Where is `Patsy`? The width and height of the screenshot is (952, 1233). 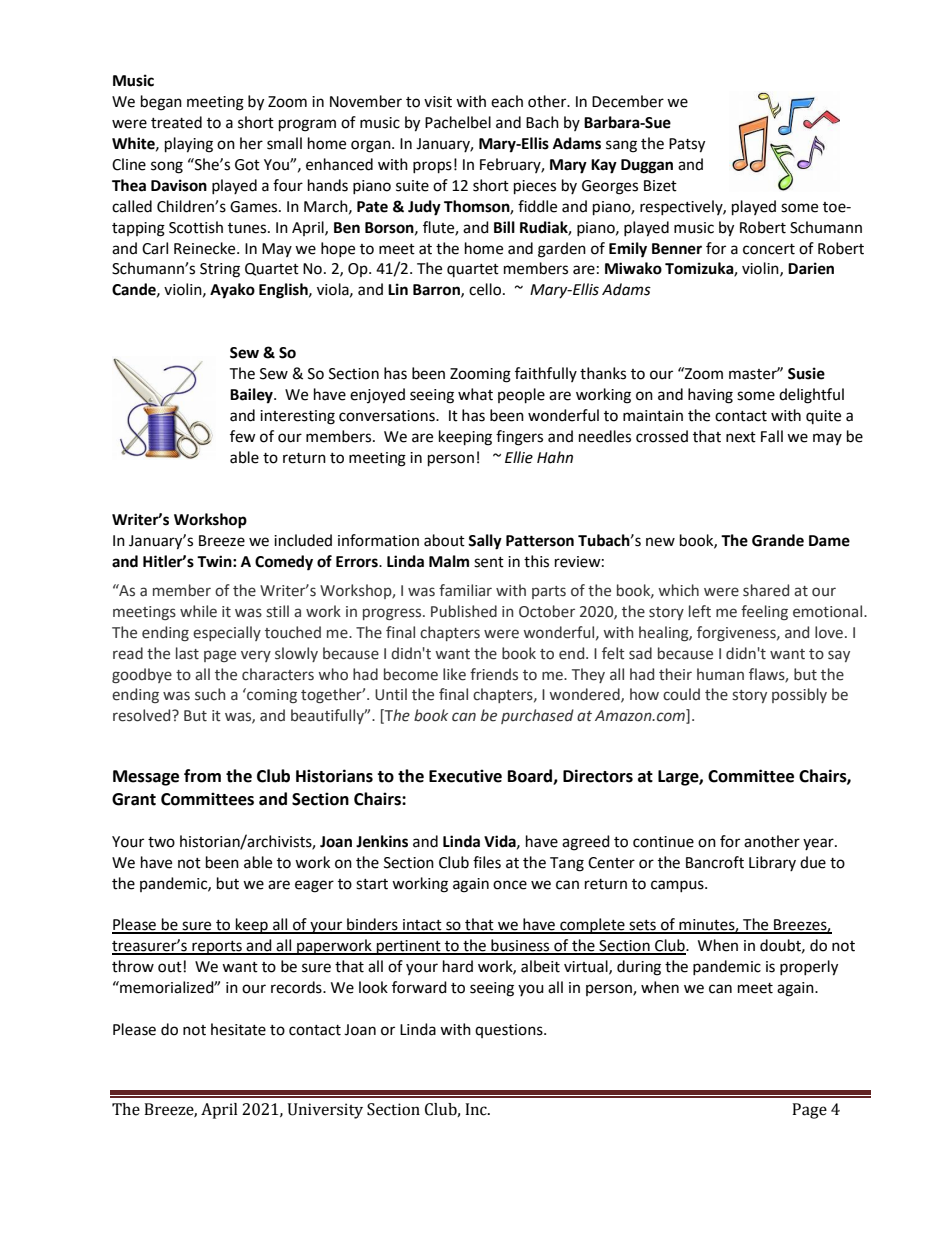
Patsy is located at coordinates (687, 145).
